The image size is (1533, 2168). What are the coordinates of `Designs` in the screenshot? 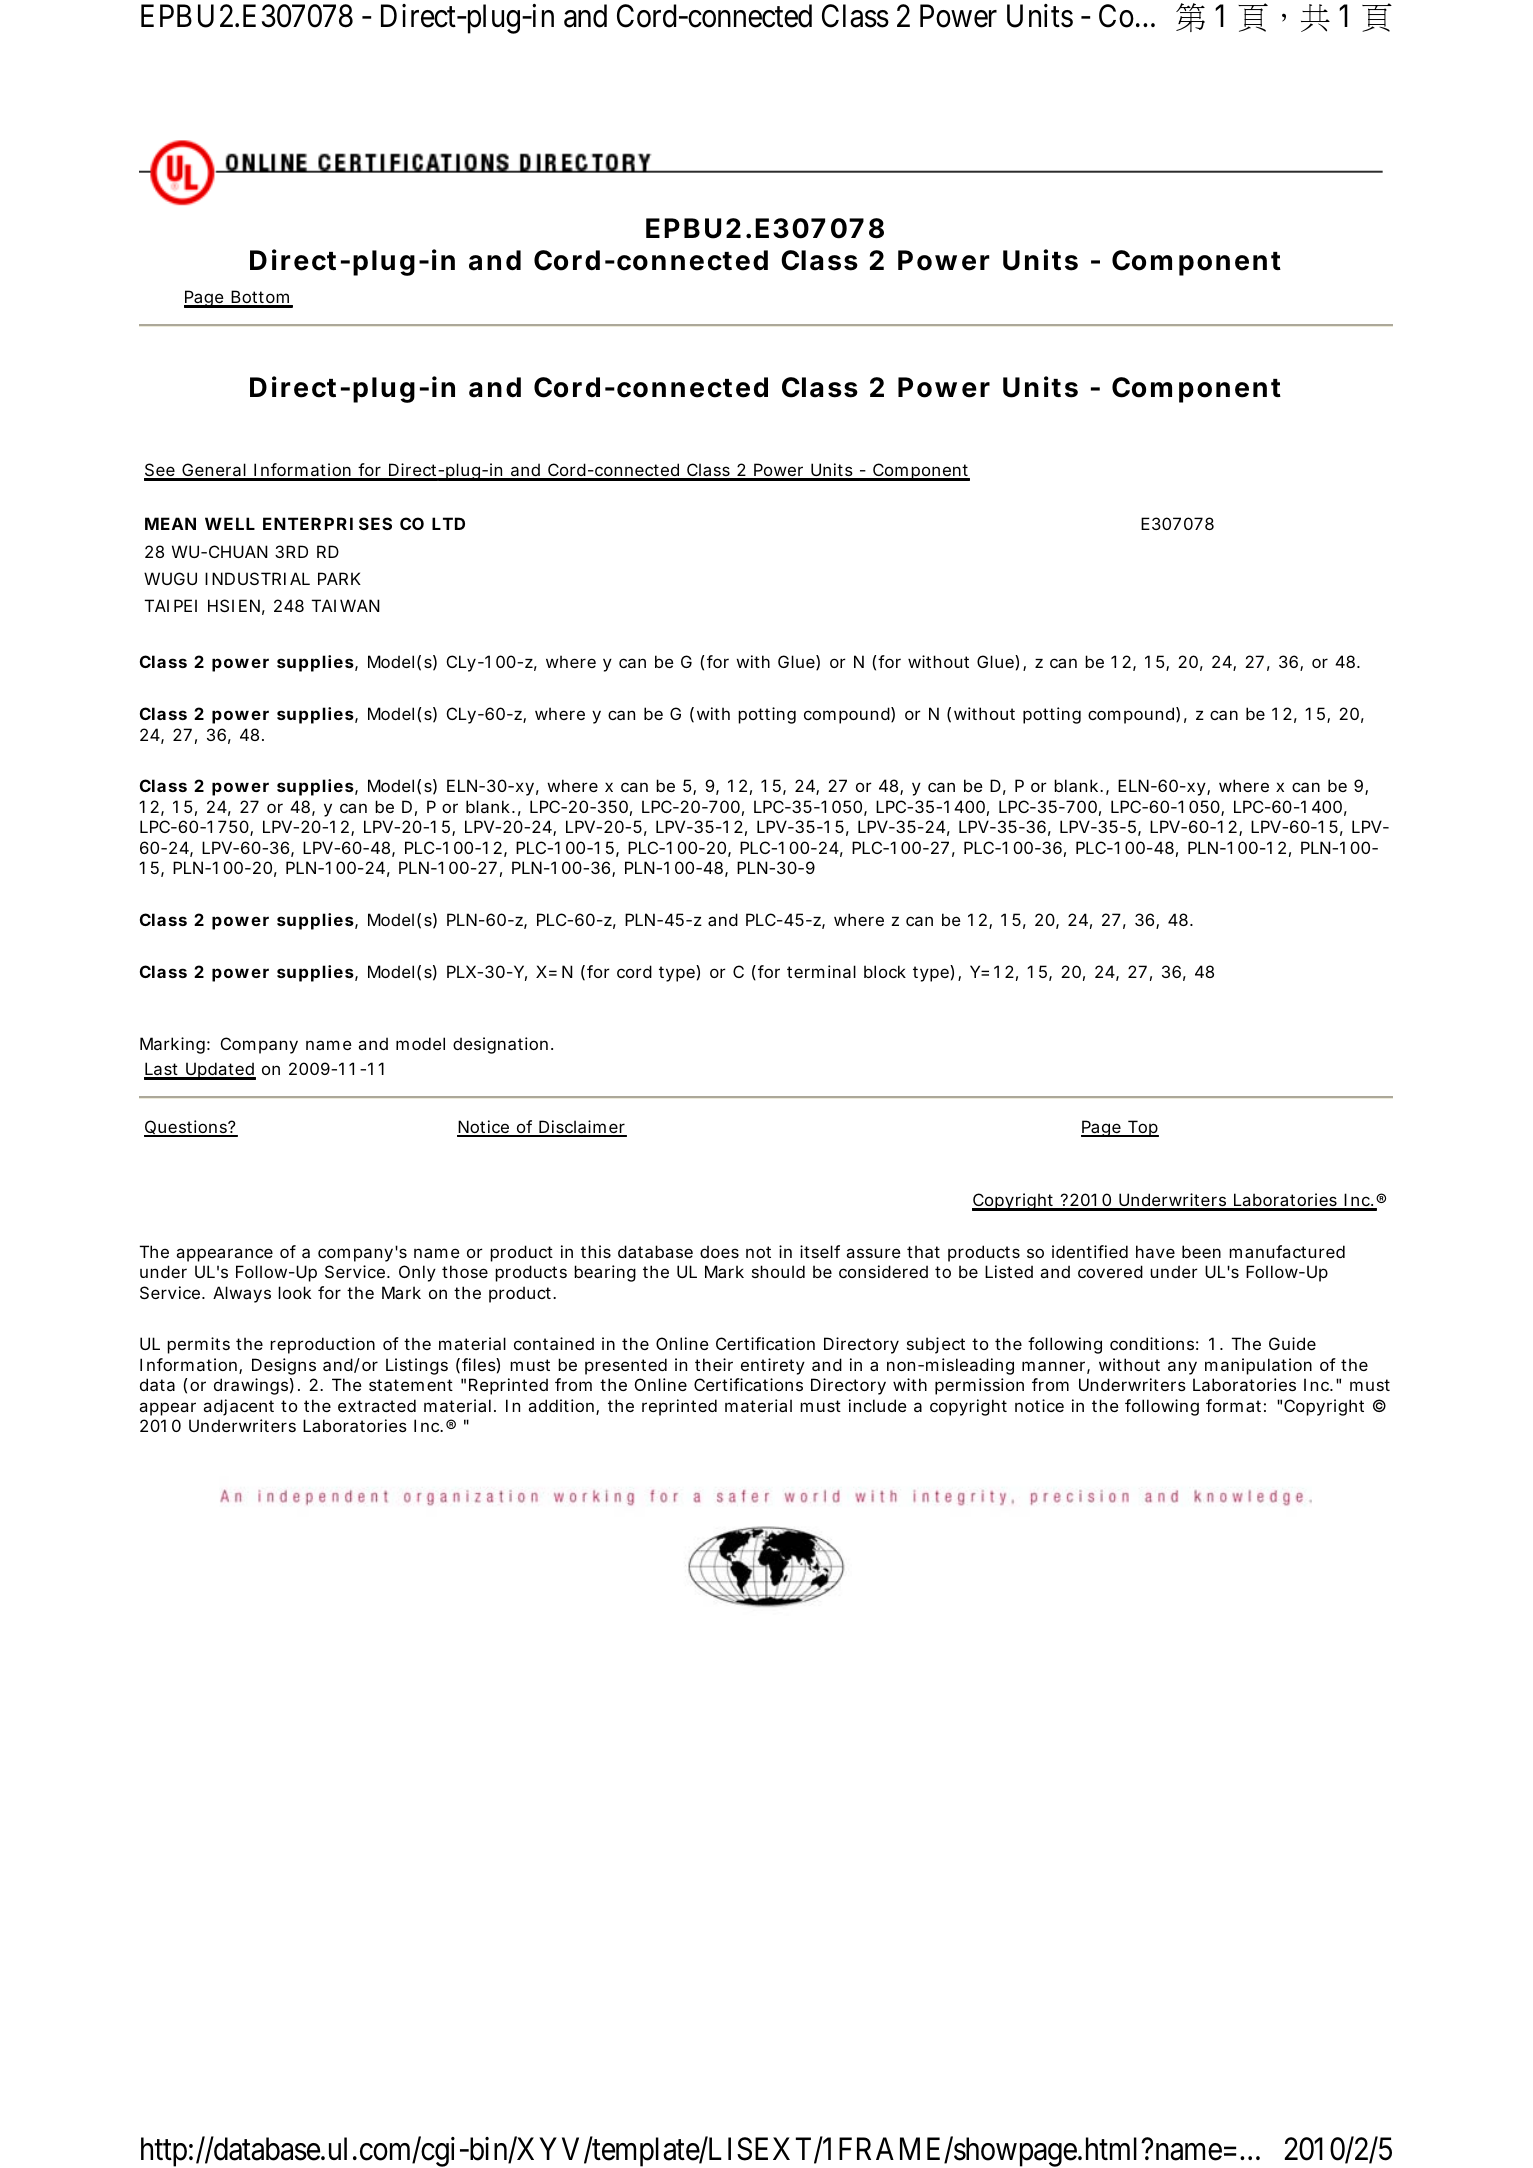 It's located at (284, 1366).
